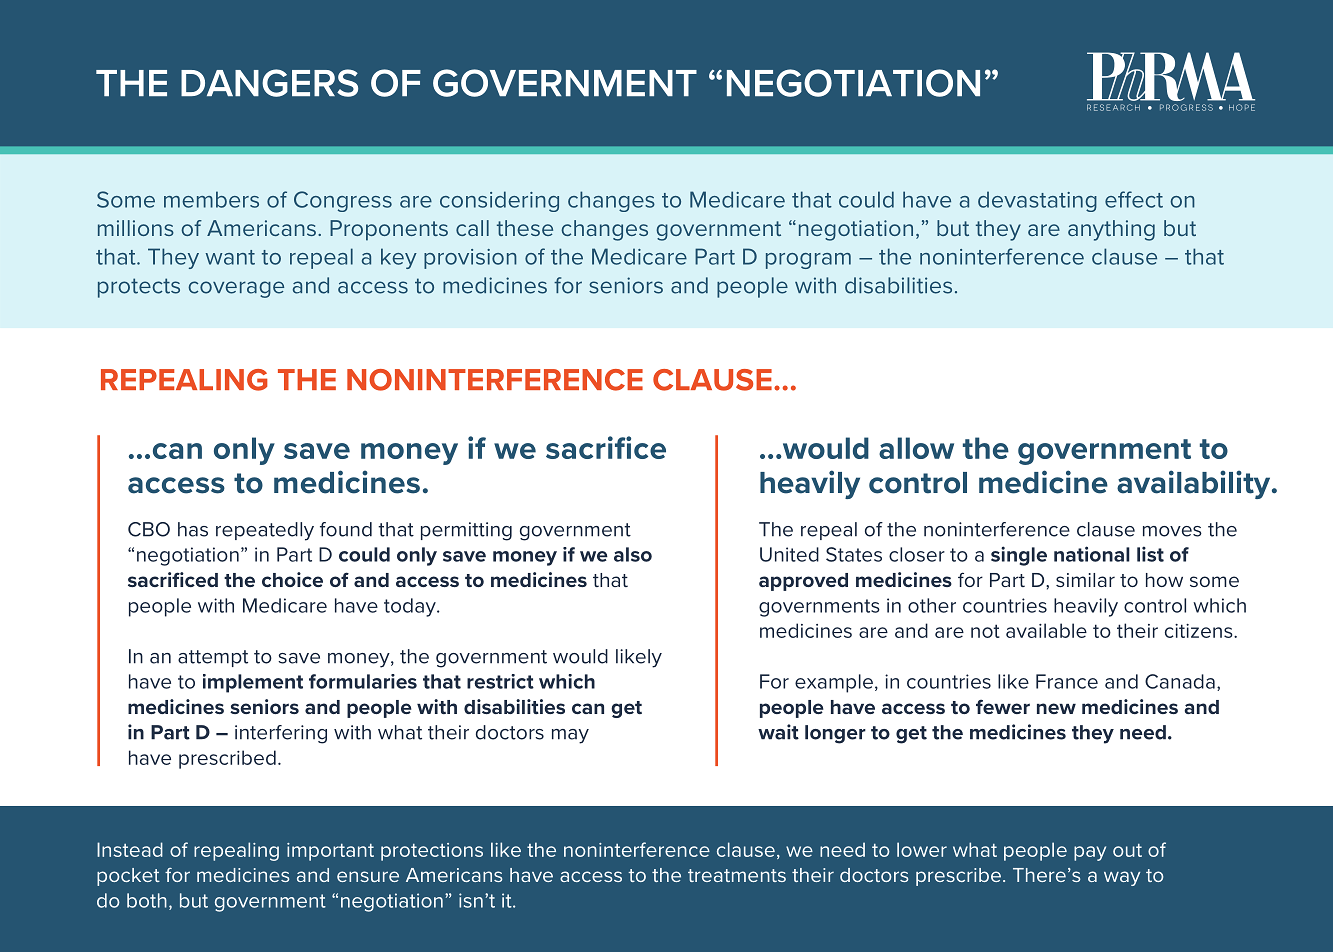 The width and height of the image is (1333, 952). What do you see at coordinates (330, 852) in the image?
I see `important` at bounding box center [330, 852].
